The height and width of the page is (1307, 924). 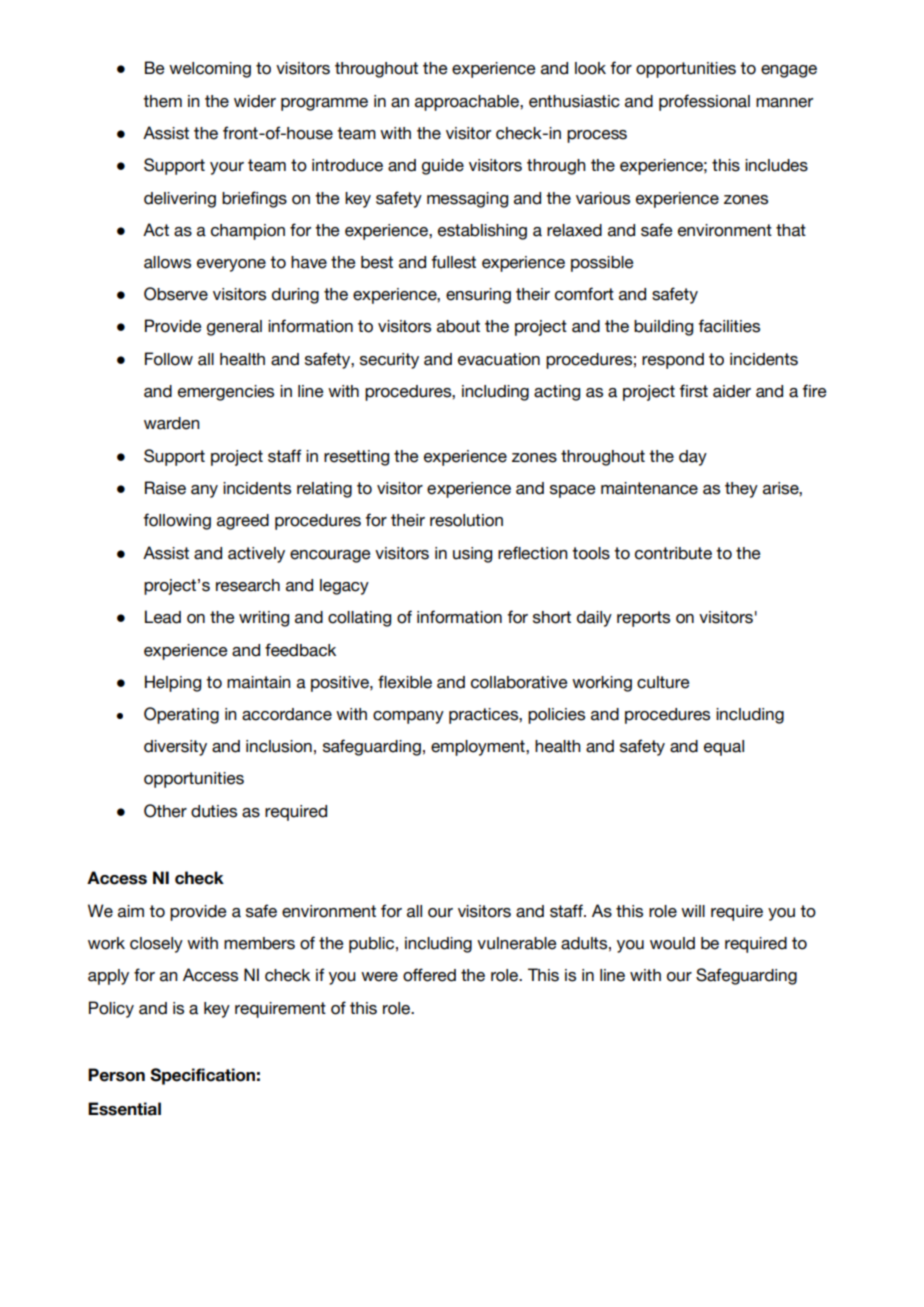 I want to click on approachable, so click(x=468, y=103).
